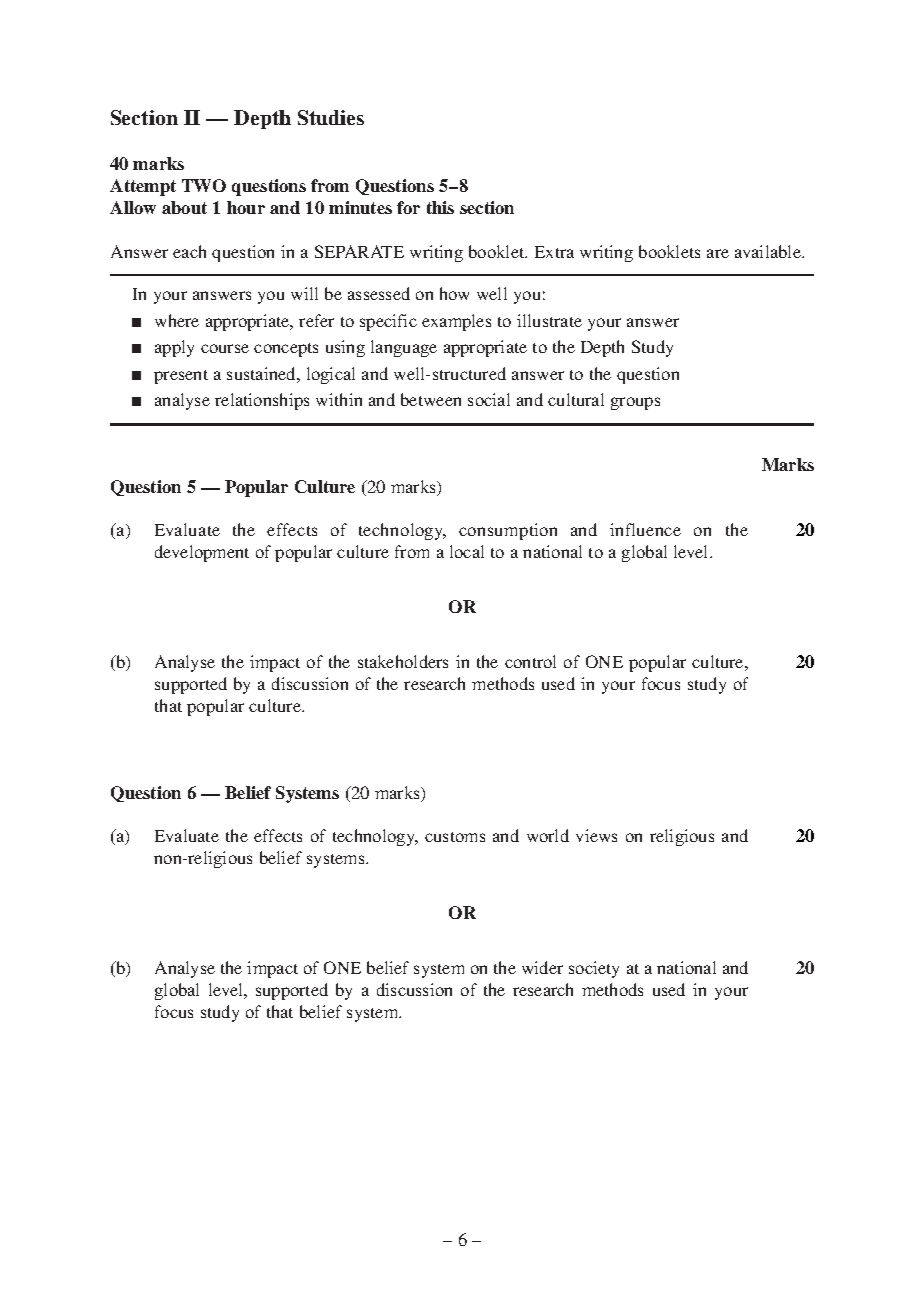  Describe the element at coordinates (440, 207) in the screenshot. I see `this` at that location.
